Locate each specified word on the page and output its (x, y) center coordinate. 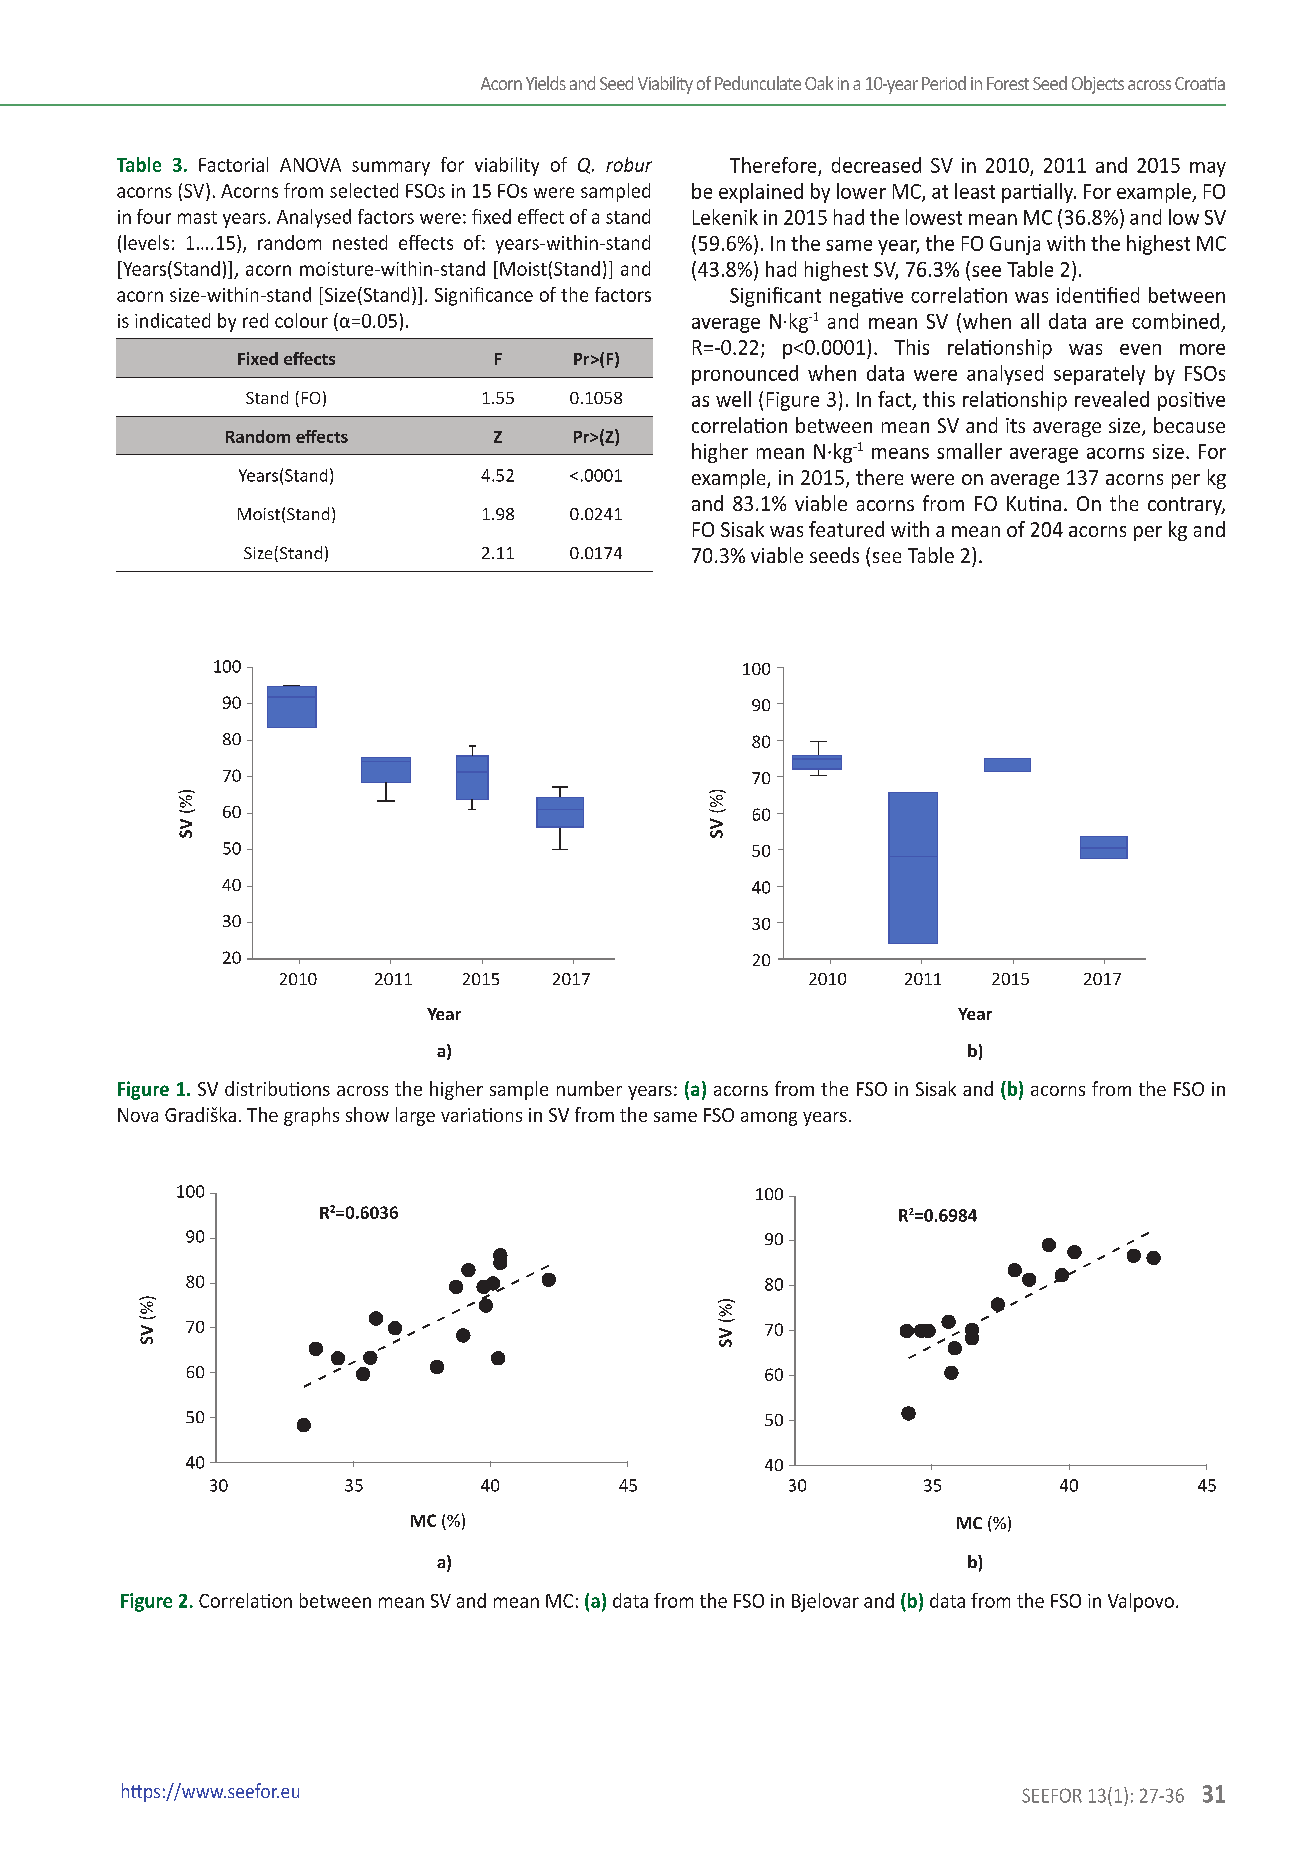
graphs (311, 1116)
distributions (277, 1088)
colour (301, 320)
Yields (546, 83)
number (589, 1088)
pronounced (745, 375)
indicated (172, 320)
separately (1099, 375)
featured (846, 529)
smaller (969, 451)
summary (391, 168)
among (769, 1119)
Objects (1098, 85)
